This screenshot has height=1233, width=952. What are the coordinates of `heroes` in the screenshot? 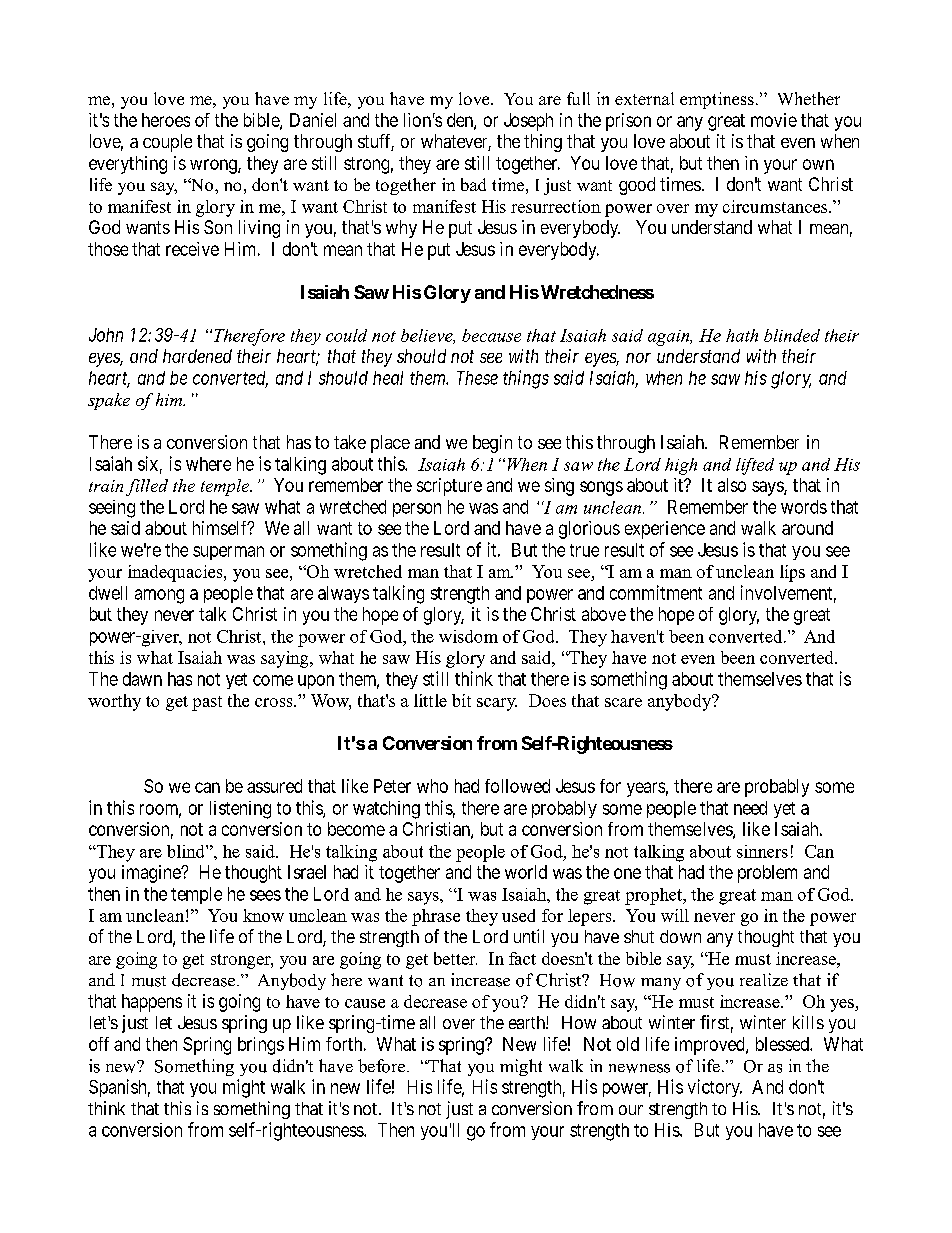 It's located at (166, 120).
